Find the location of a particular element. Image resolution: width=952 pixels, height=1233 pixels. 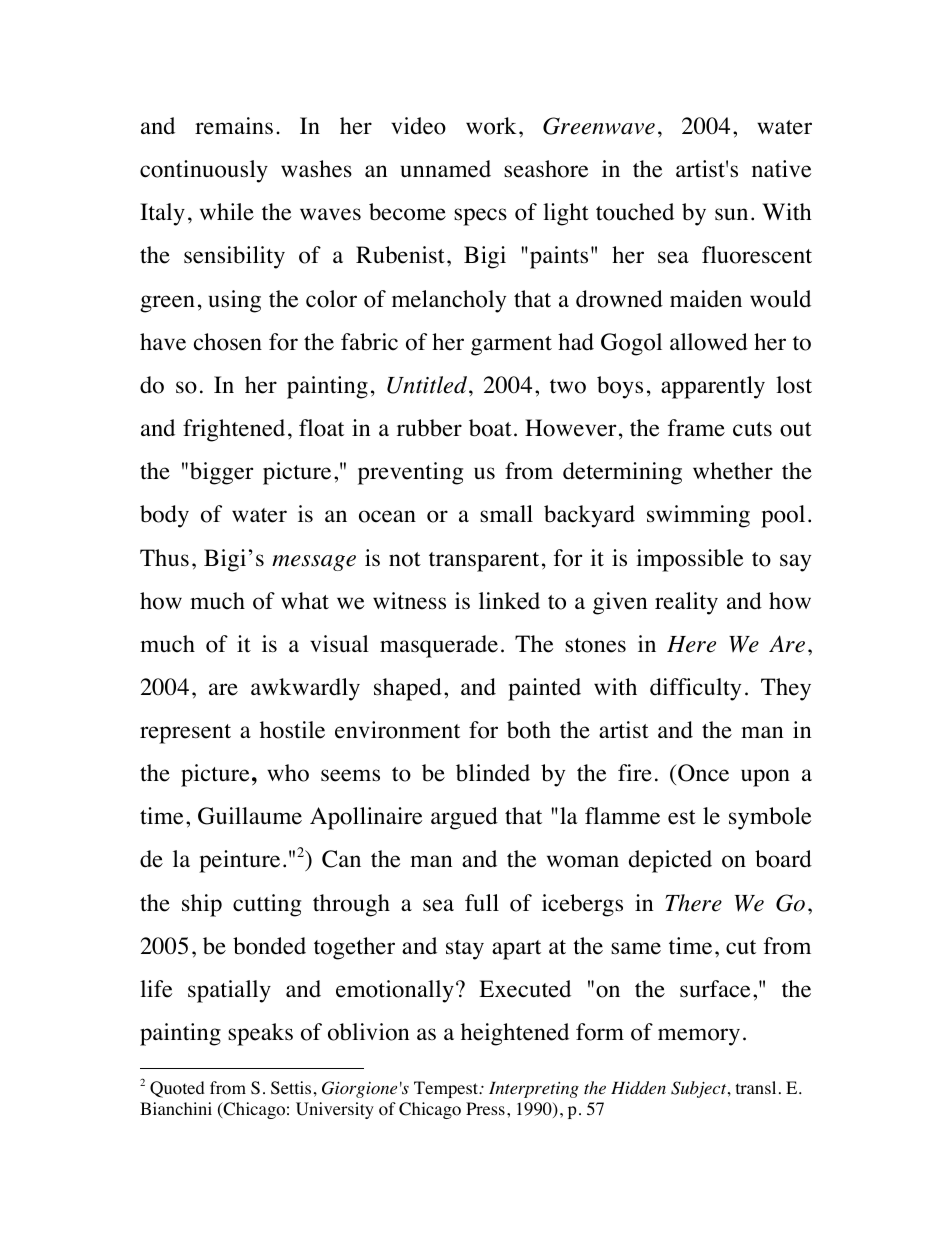

reality is located at coordinates (686, 603).
